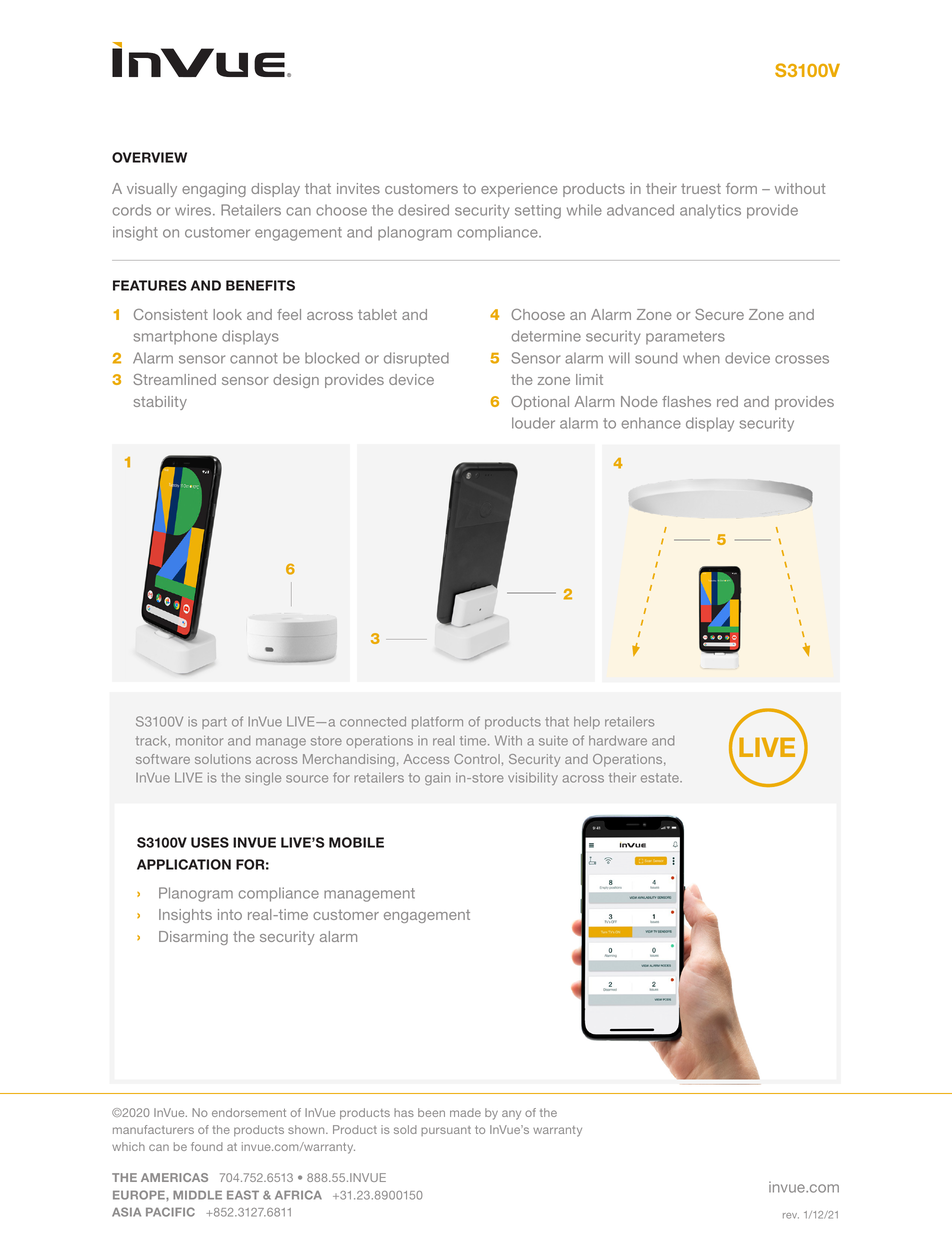  I want to click on desired, so click(423, 210).
